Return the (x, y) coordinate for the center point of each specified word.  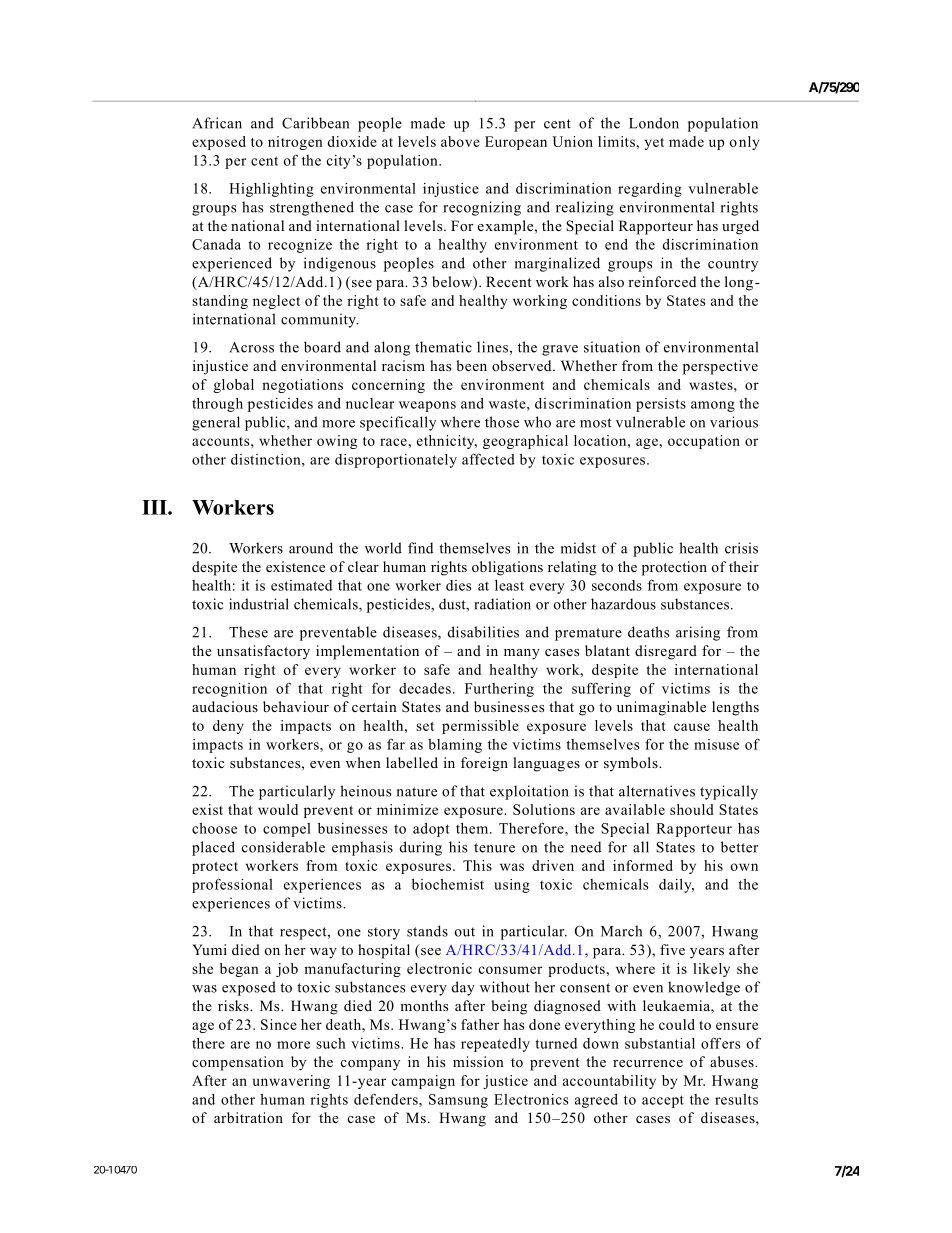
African (217, 123)
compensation (238, 1063)
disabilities (483, 632)
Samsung (458, 1101)
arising (698, 633)
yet (654, 144)
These (248, 632)
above (460, 141)
